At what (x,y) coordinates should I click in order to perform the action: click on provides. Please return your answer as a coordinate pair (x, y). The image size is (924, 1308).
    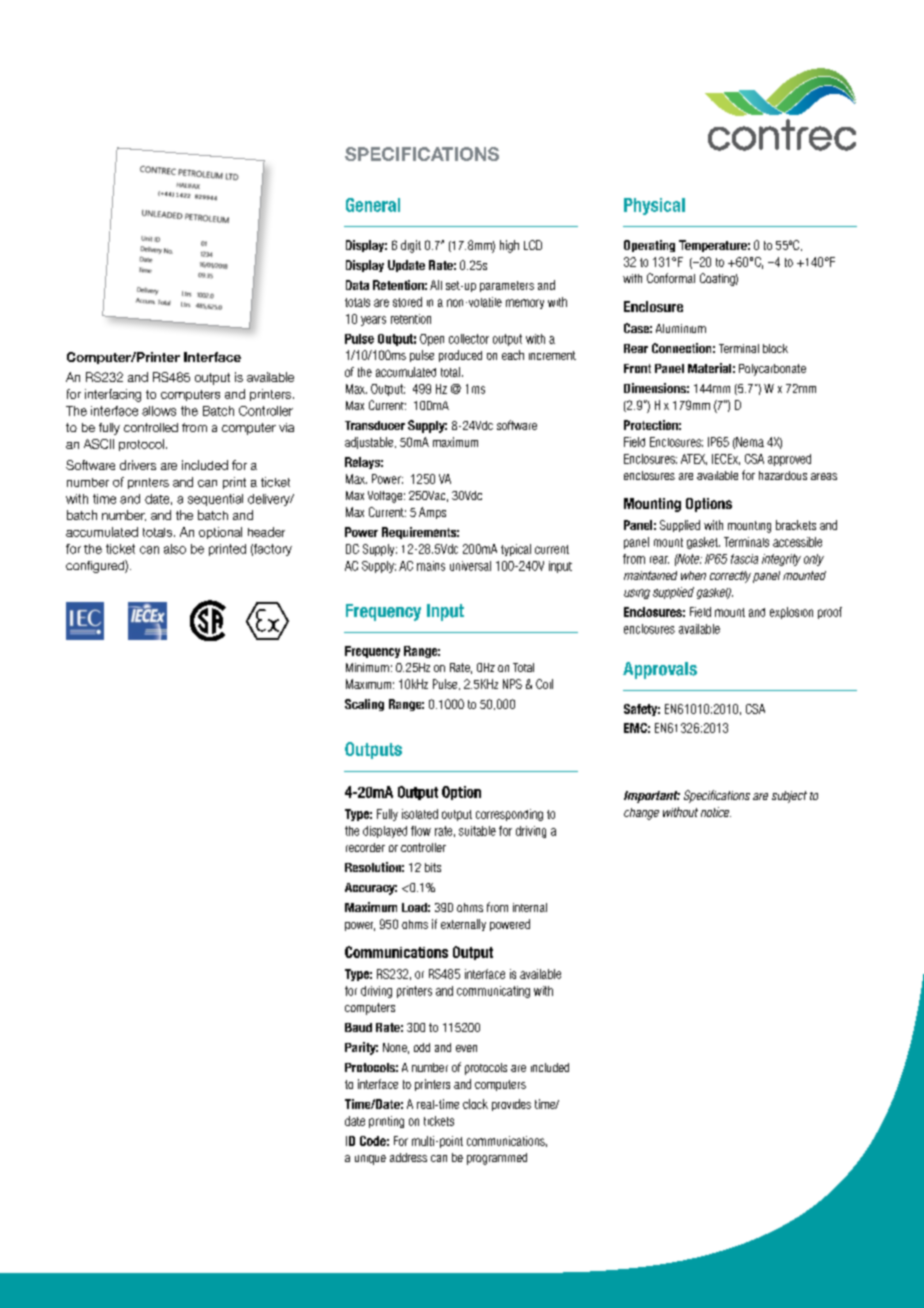
    Looking at the image, I should click on (511, 1105).
